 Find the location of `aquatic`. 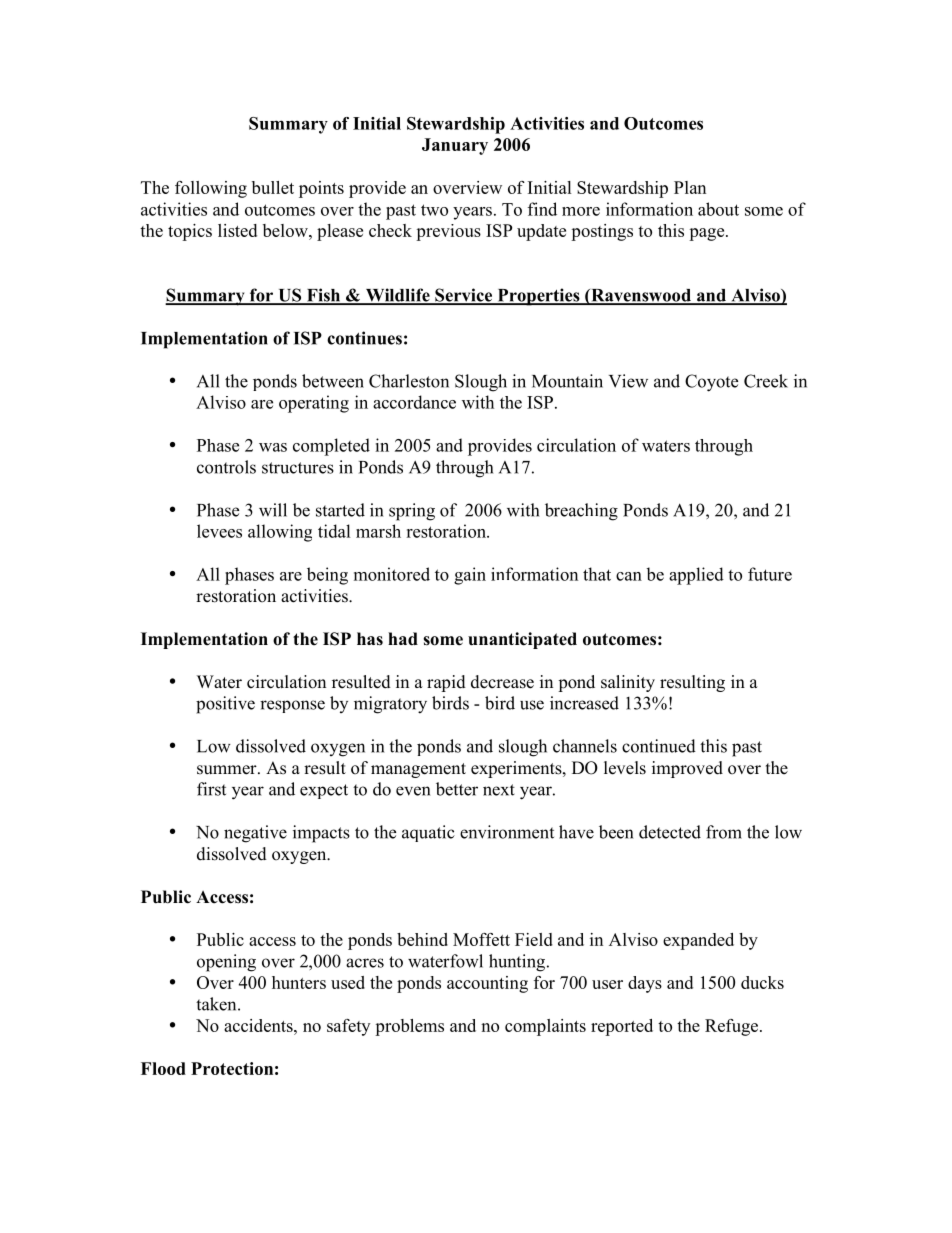

aquatic is located at coordinates (428, 833).
